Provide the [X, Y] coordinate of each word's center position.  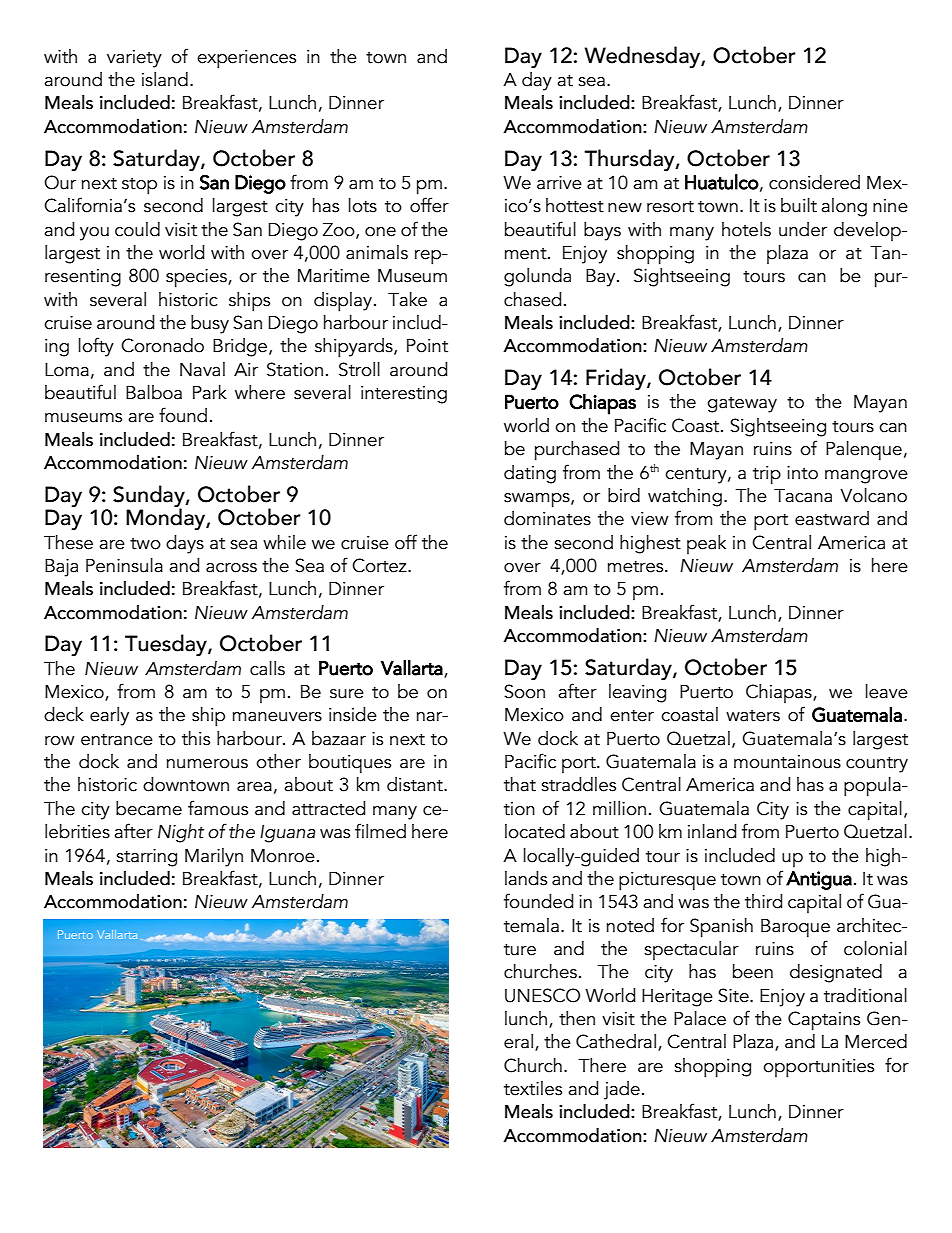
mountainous [787, 762]
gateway [742, 405]
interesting [404, 395]
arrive [559, 183]
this [196, 738]
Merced [876, 1041]
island [165, 79]
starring [146, 858]
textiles [533, 1088]
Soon [524, 691]
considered [814, 182]
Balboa [154, 392]
